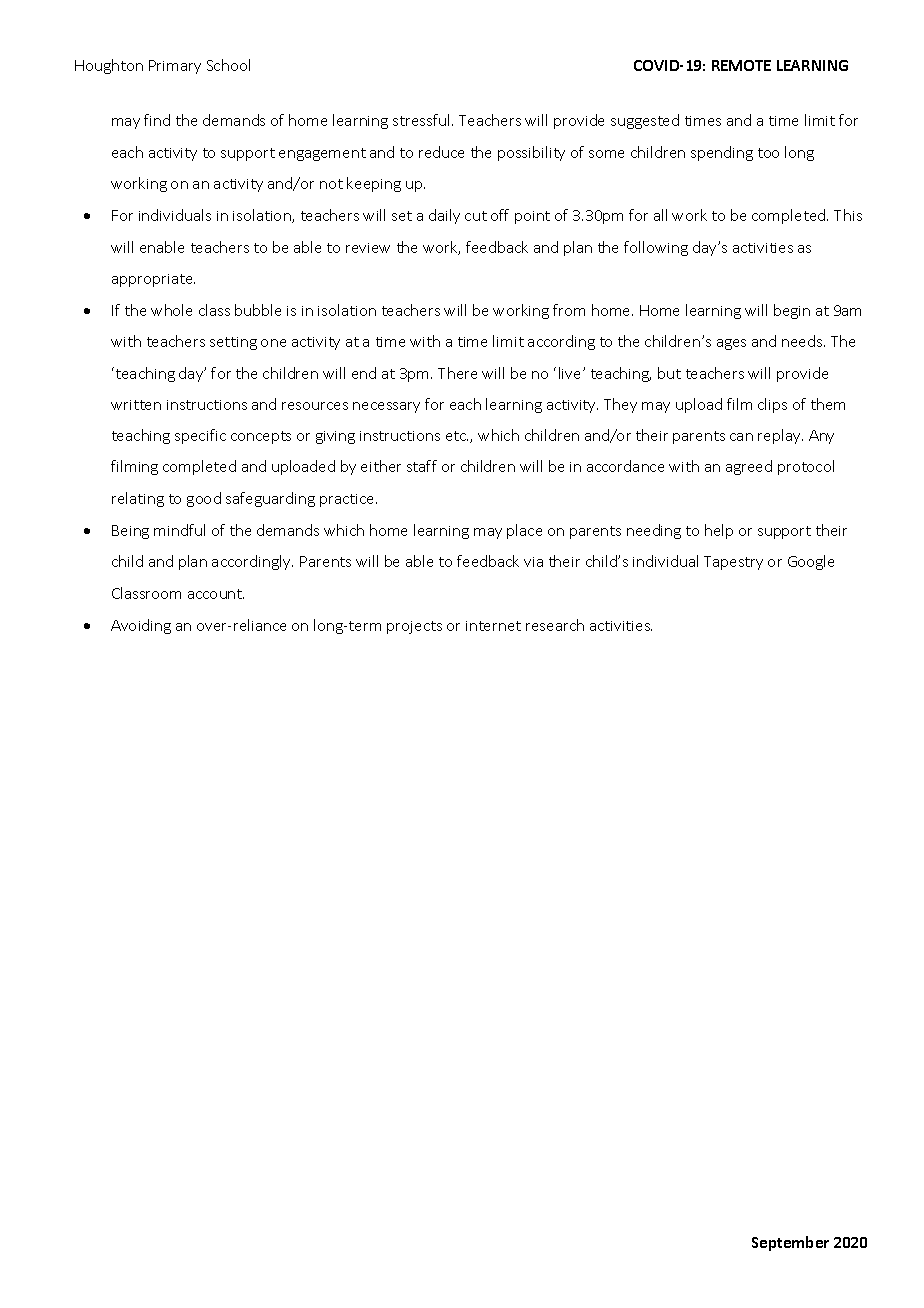 The width and height of the image is (924, 1308). Describe the element at coordinates (790, 1243) in the image. I see `September` at that location.
